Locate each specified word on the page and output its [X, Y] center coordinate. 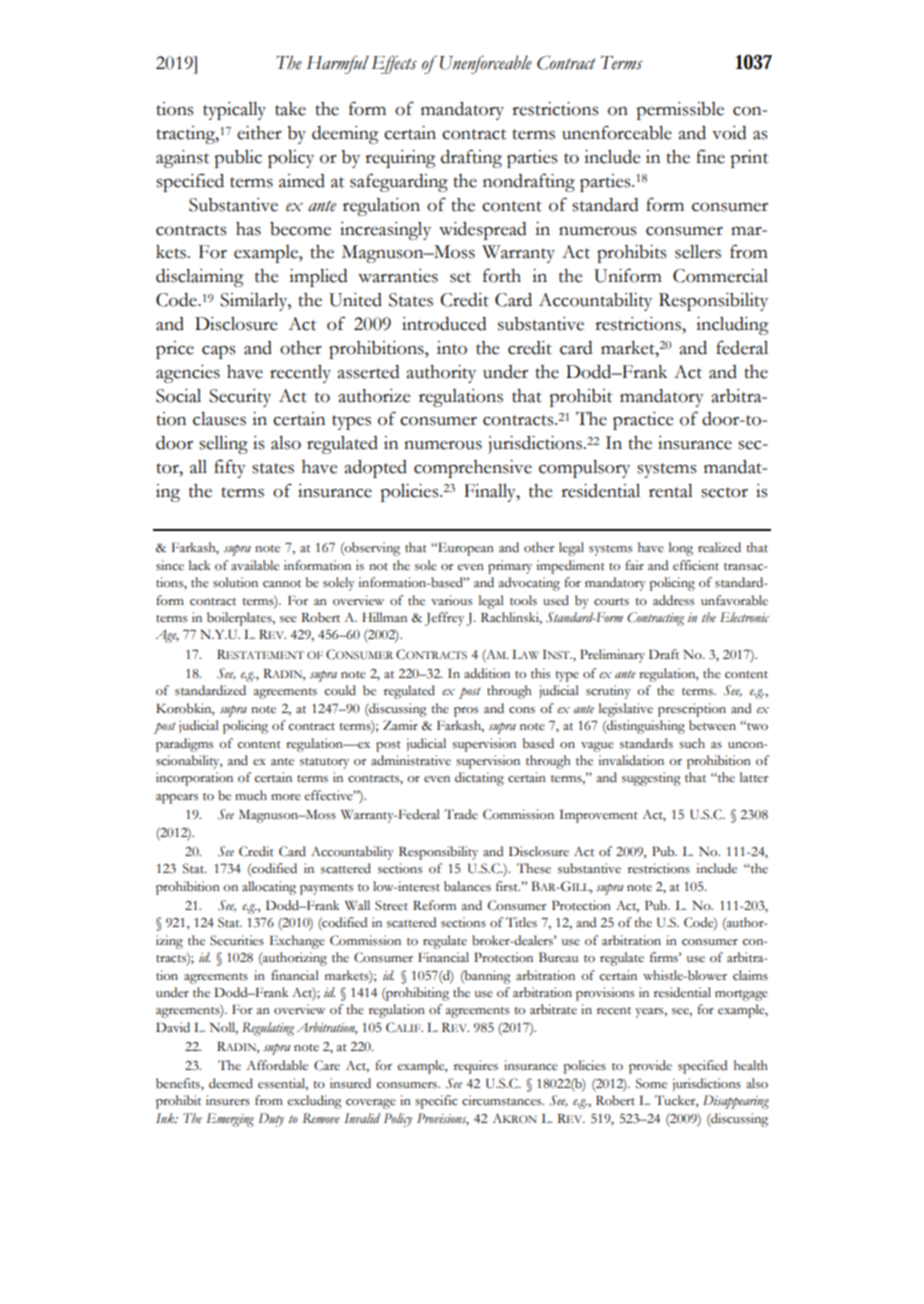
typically [234, 111]
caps [218, 352]
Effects [394, 64]
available [255, 565]
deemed [231, 1083]
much [251, 795]
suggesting [651, 779]
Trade [461, 814]
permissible [680, 111]
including [732, 326]
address [673, 600]
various [451, 600]
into [452, 348]
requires [476, 1067]
